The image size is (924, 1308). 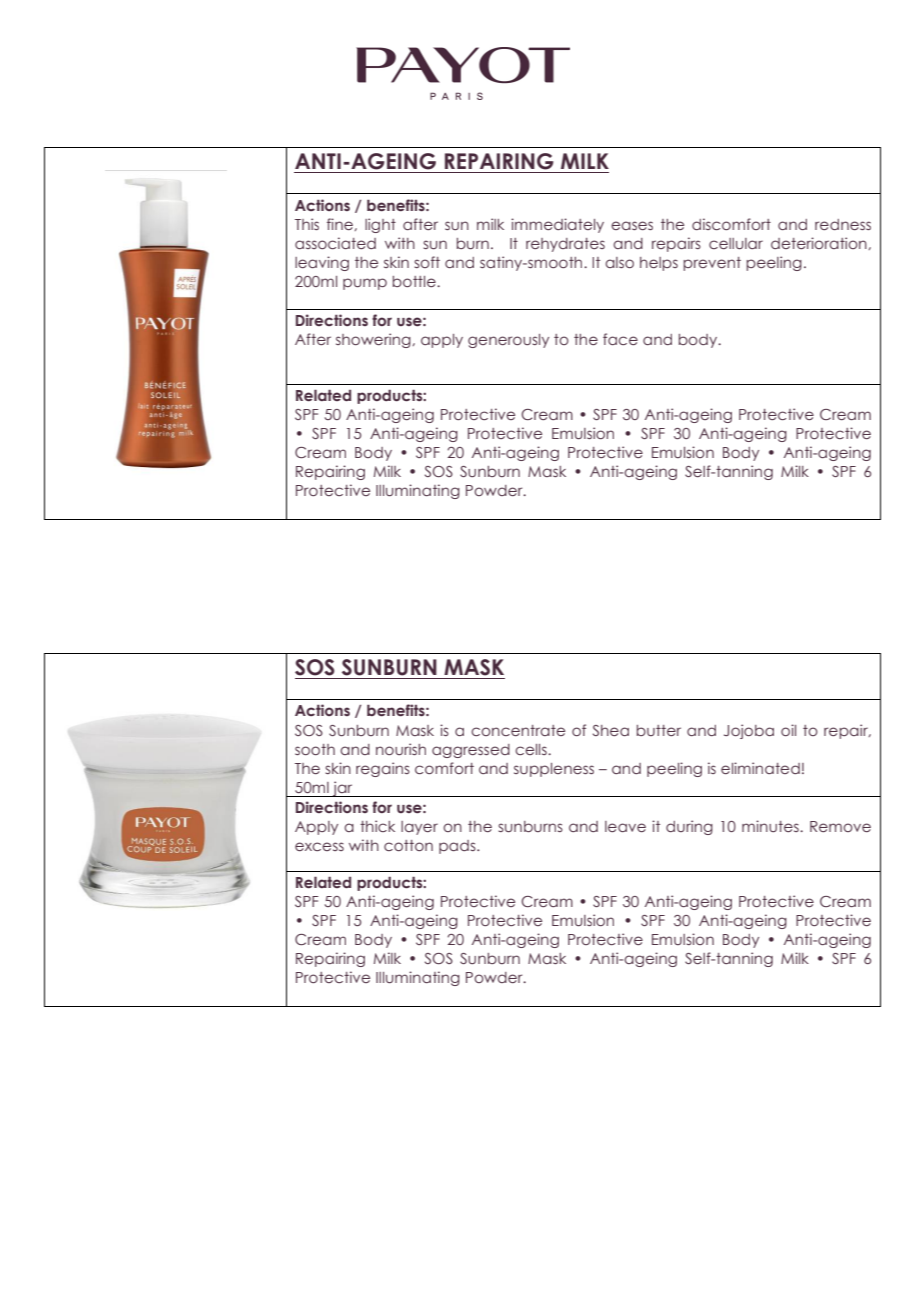 What do you see at coordinates (625, 826) in the screenshot?
I see `leave` at bounding box center [625, 826].
